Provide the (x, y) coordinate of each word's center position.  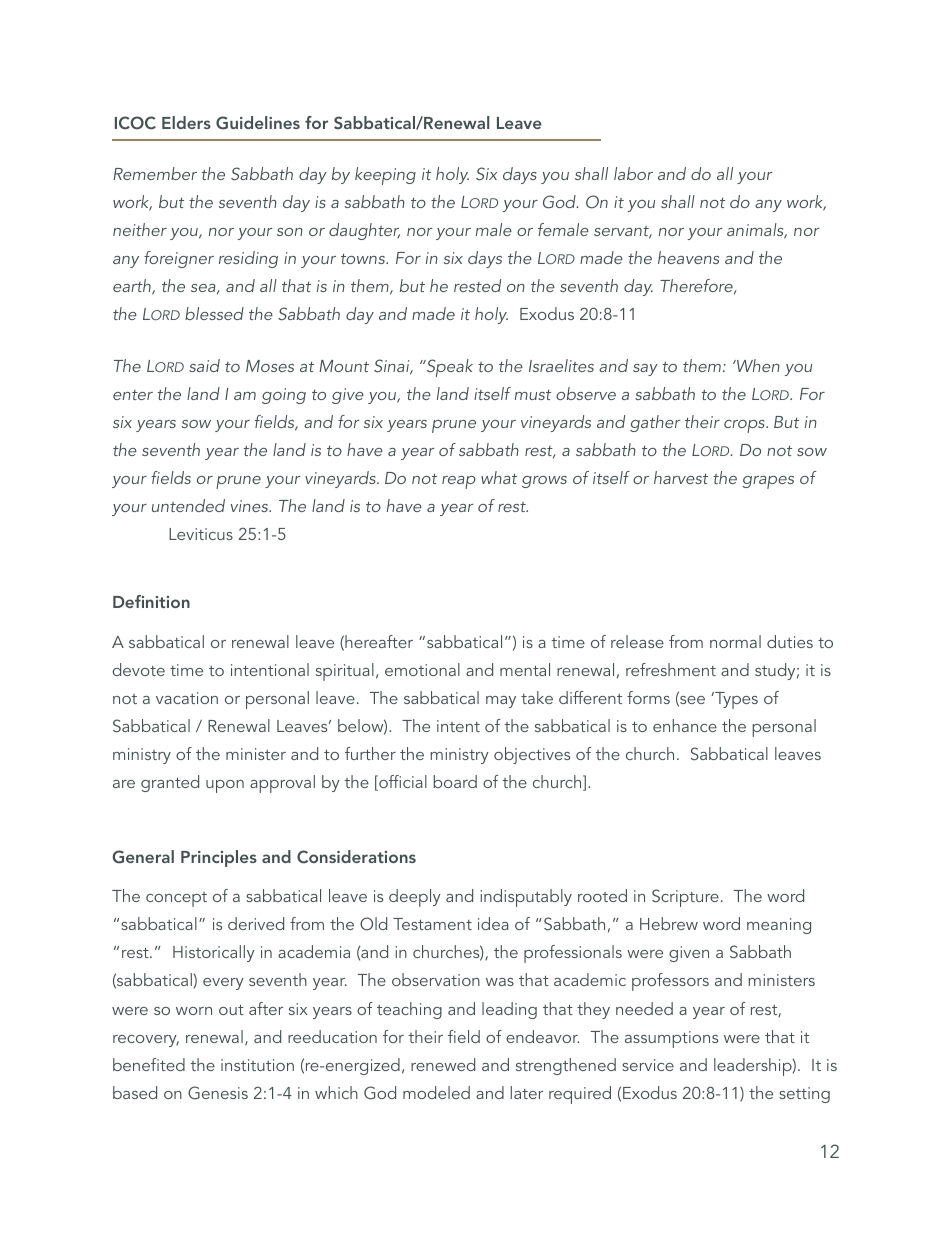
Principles (219, 858)
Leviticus (201, 534)
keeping (385, 176)
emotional (422, 669)
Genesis (218, 1093)
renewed (443, 1064)
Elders (186, 122)
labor (633, 173)
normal (735, 641)
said (204, 365)
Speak (449, 368)
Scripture (685, 898)
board (455, 781)
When (757, 365)
